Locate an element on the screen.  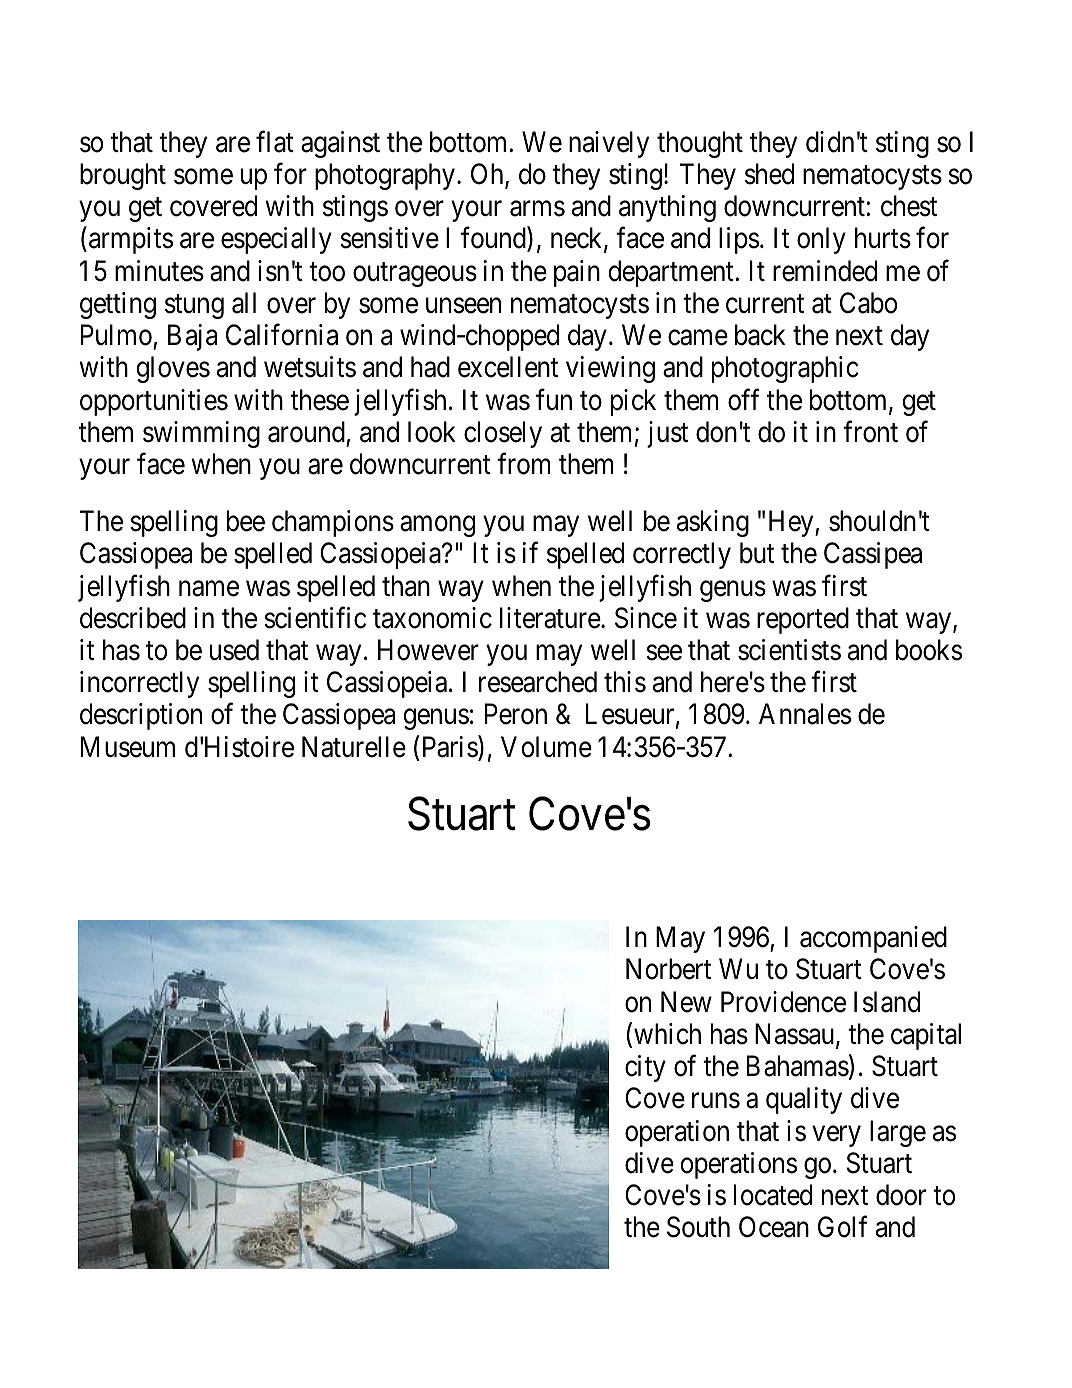
but is located at coordinates (757, 553).
